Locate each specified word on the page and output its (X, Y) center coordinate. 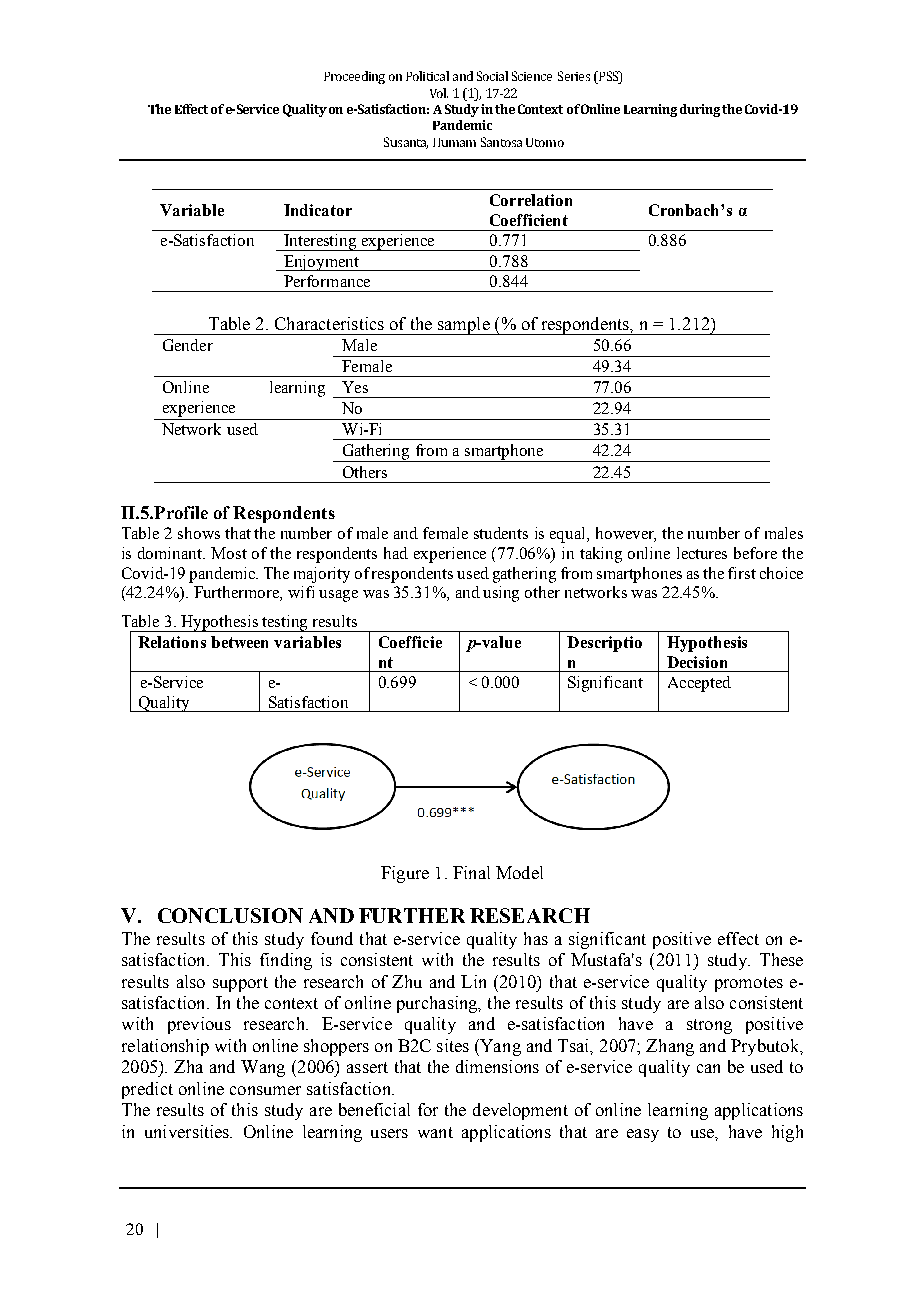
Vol (439, 93)
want (435, 1132)
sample (464, 326)
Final (471, 872)
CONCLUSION (230, 915)
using (501, 594)
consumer (265, 1090)
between (239, 642)
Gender (188, 345)
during (700, 110)
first (742, 573)
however (626, 534)
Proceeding (354, 77)
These (781, 959)
